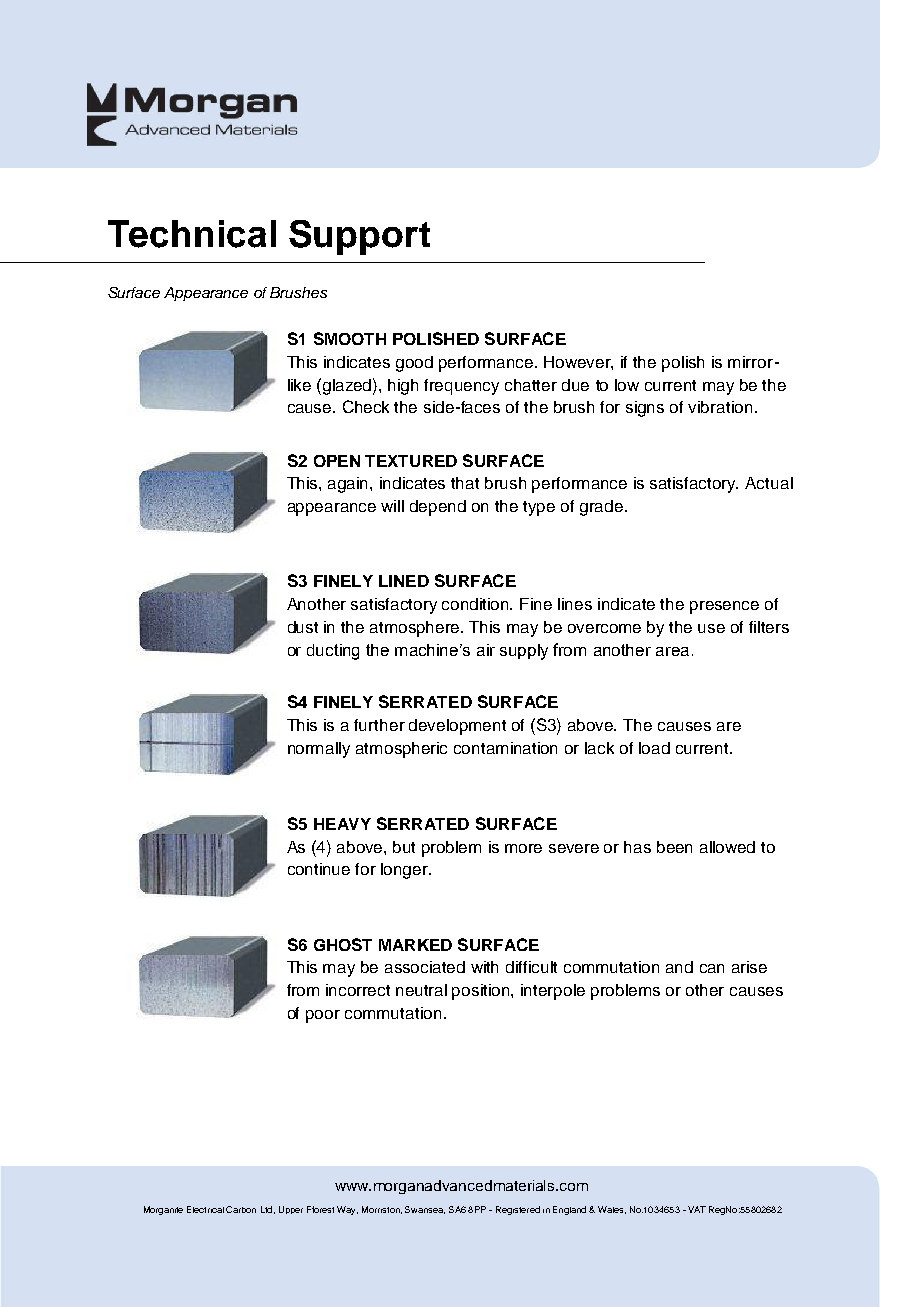 Image resolution: width=924 pixels, height=1307 pixels. What do you see at coordinates (578, 363) in the screenshot?
I see `However` at bounding box center [578, 363].
